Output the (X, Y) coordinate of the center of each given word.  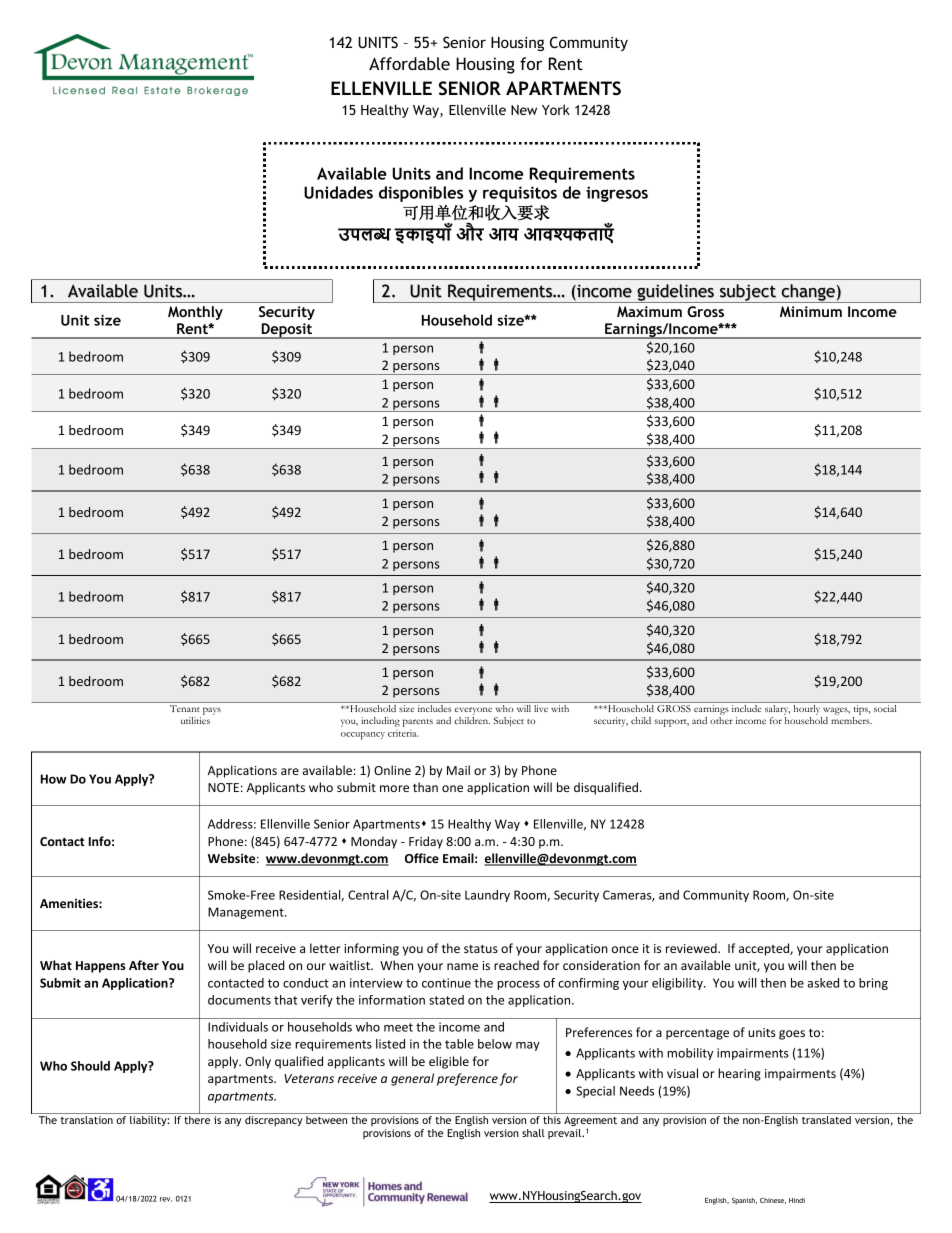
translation (87, 1120)
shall (533, 1133)
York (556, 109)
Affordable (409, 63)
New (524, 110)
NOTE (223, 787)
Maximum (649, 311)
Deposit (286, 331)
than (425, 787)
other (721, 720)
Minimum (811, 311)
